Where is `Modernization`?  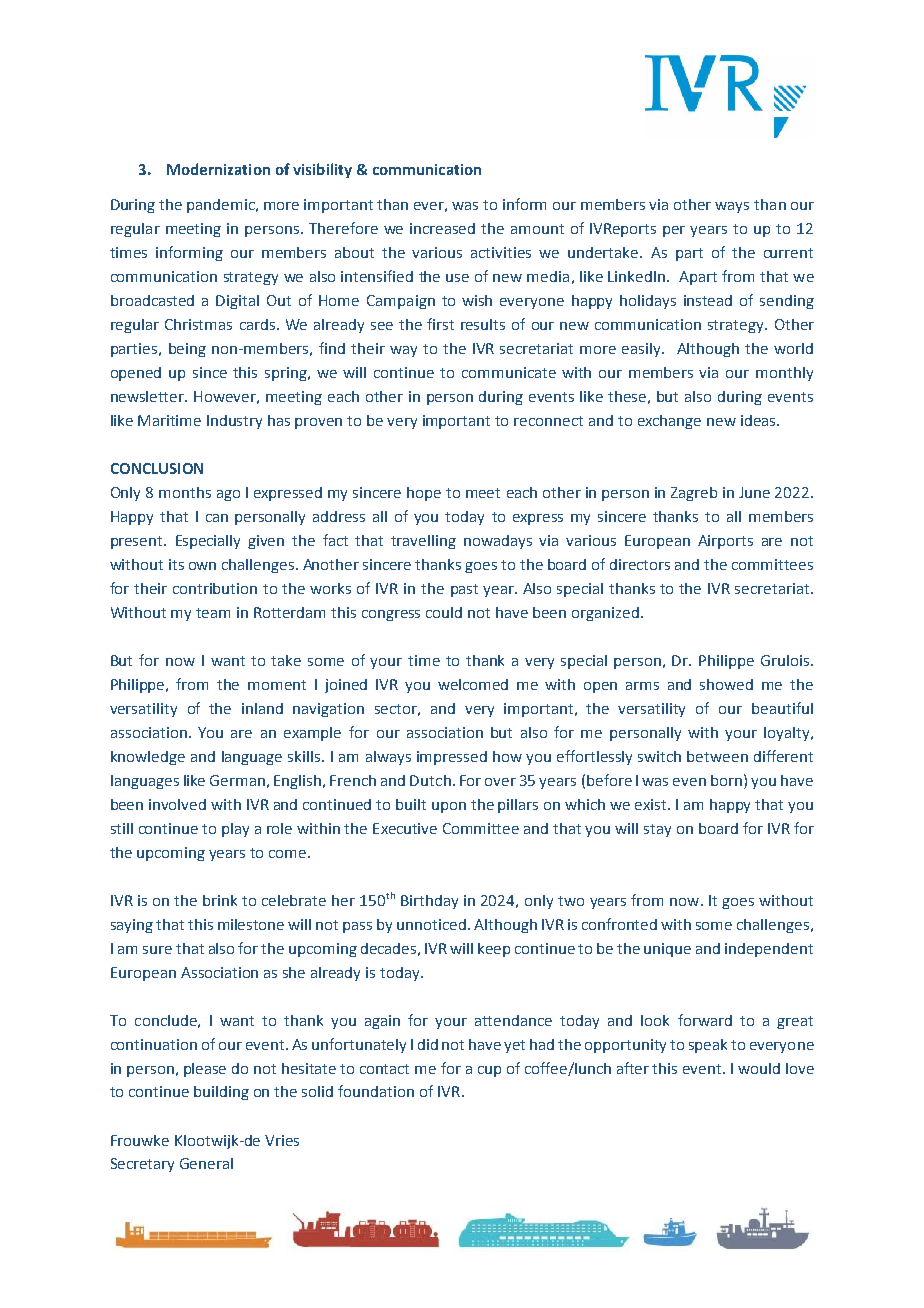
Modernization is located at coordinates (218, 169).
